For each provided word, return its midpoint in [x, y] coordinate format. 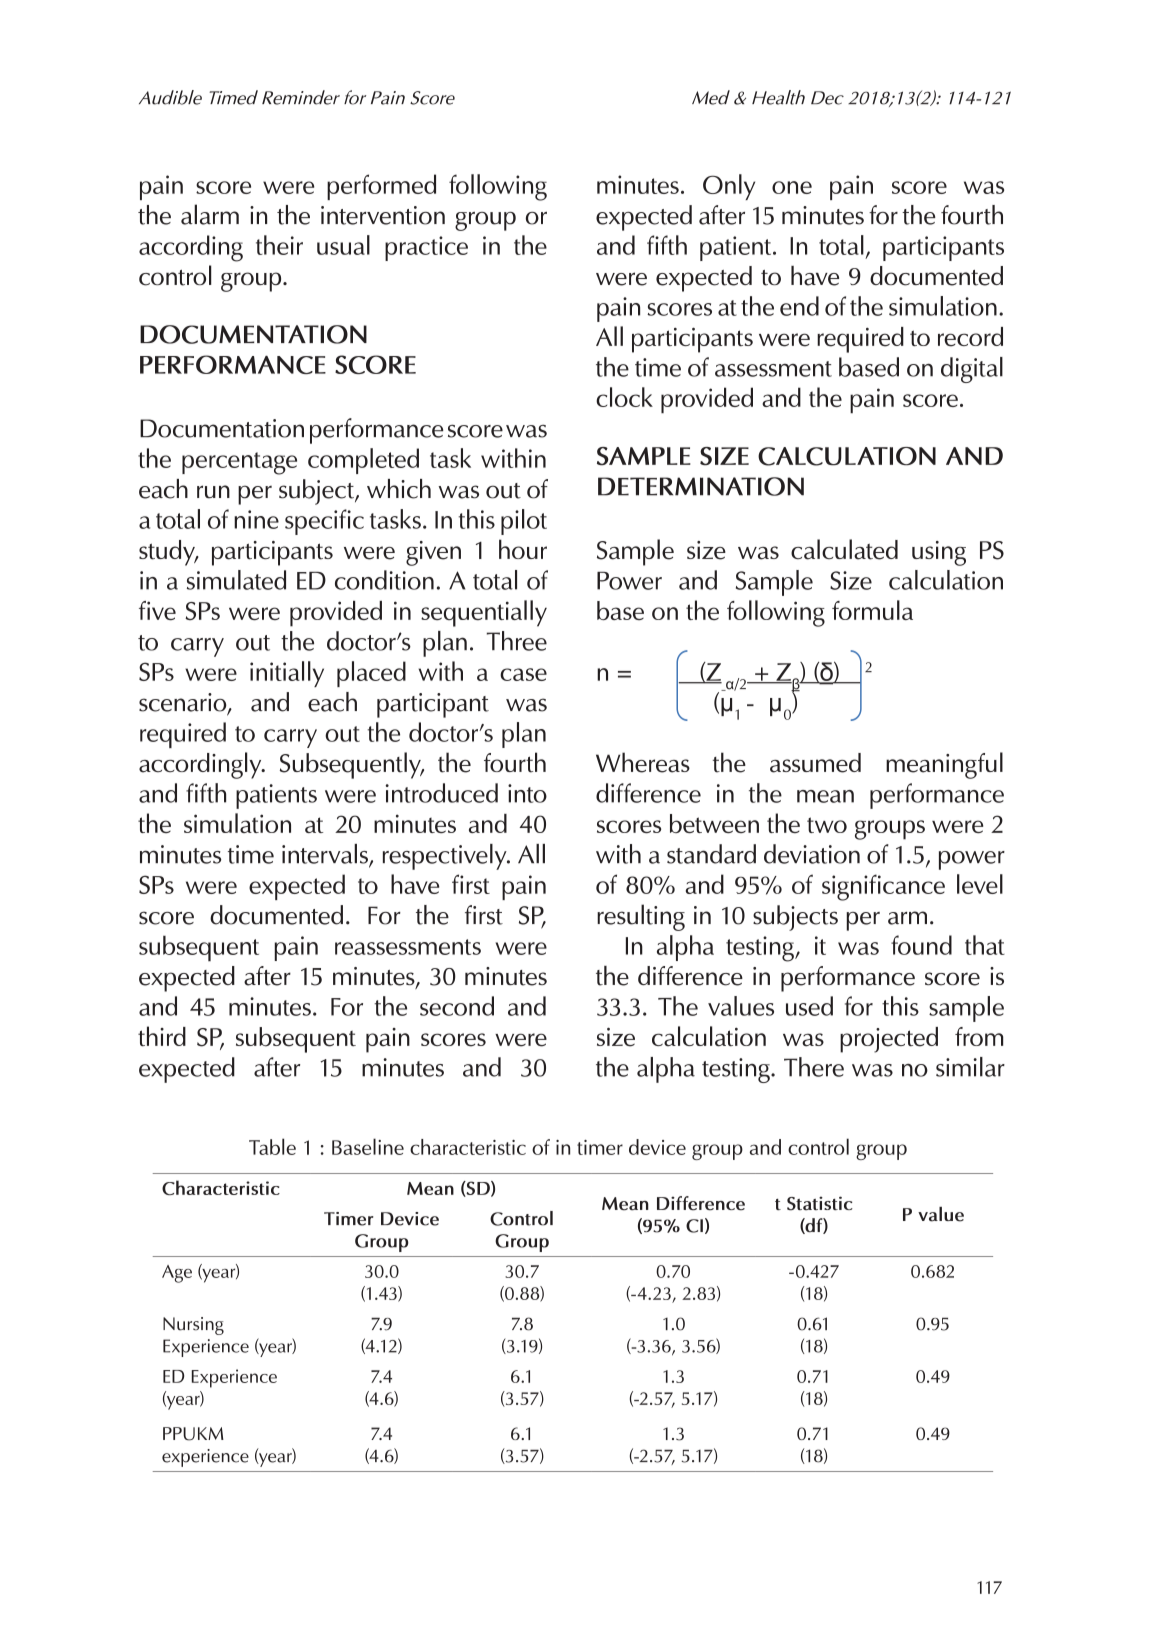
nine [256, 519]
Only [729, 187]
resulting [641, 917]
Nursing [193, 1326]
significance [883, 887]
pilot [524, 522]
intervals [326, 855]
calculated [844, 549]
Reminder [301, 97]
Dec [827, 98]
